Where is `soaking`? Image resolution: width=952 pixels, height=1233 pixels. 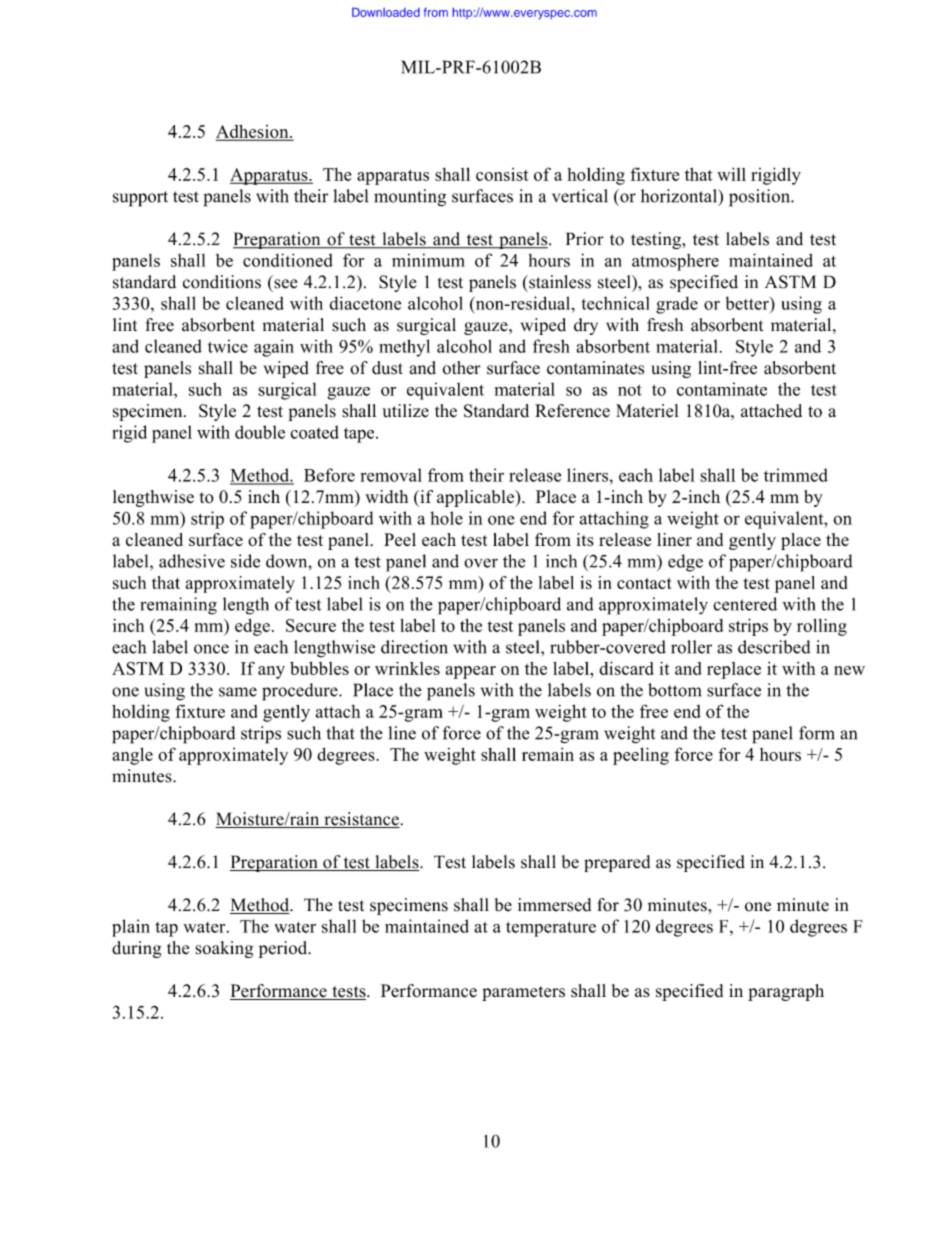 soaking is located at coordinates (224, 949).
